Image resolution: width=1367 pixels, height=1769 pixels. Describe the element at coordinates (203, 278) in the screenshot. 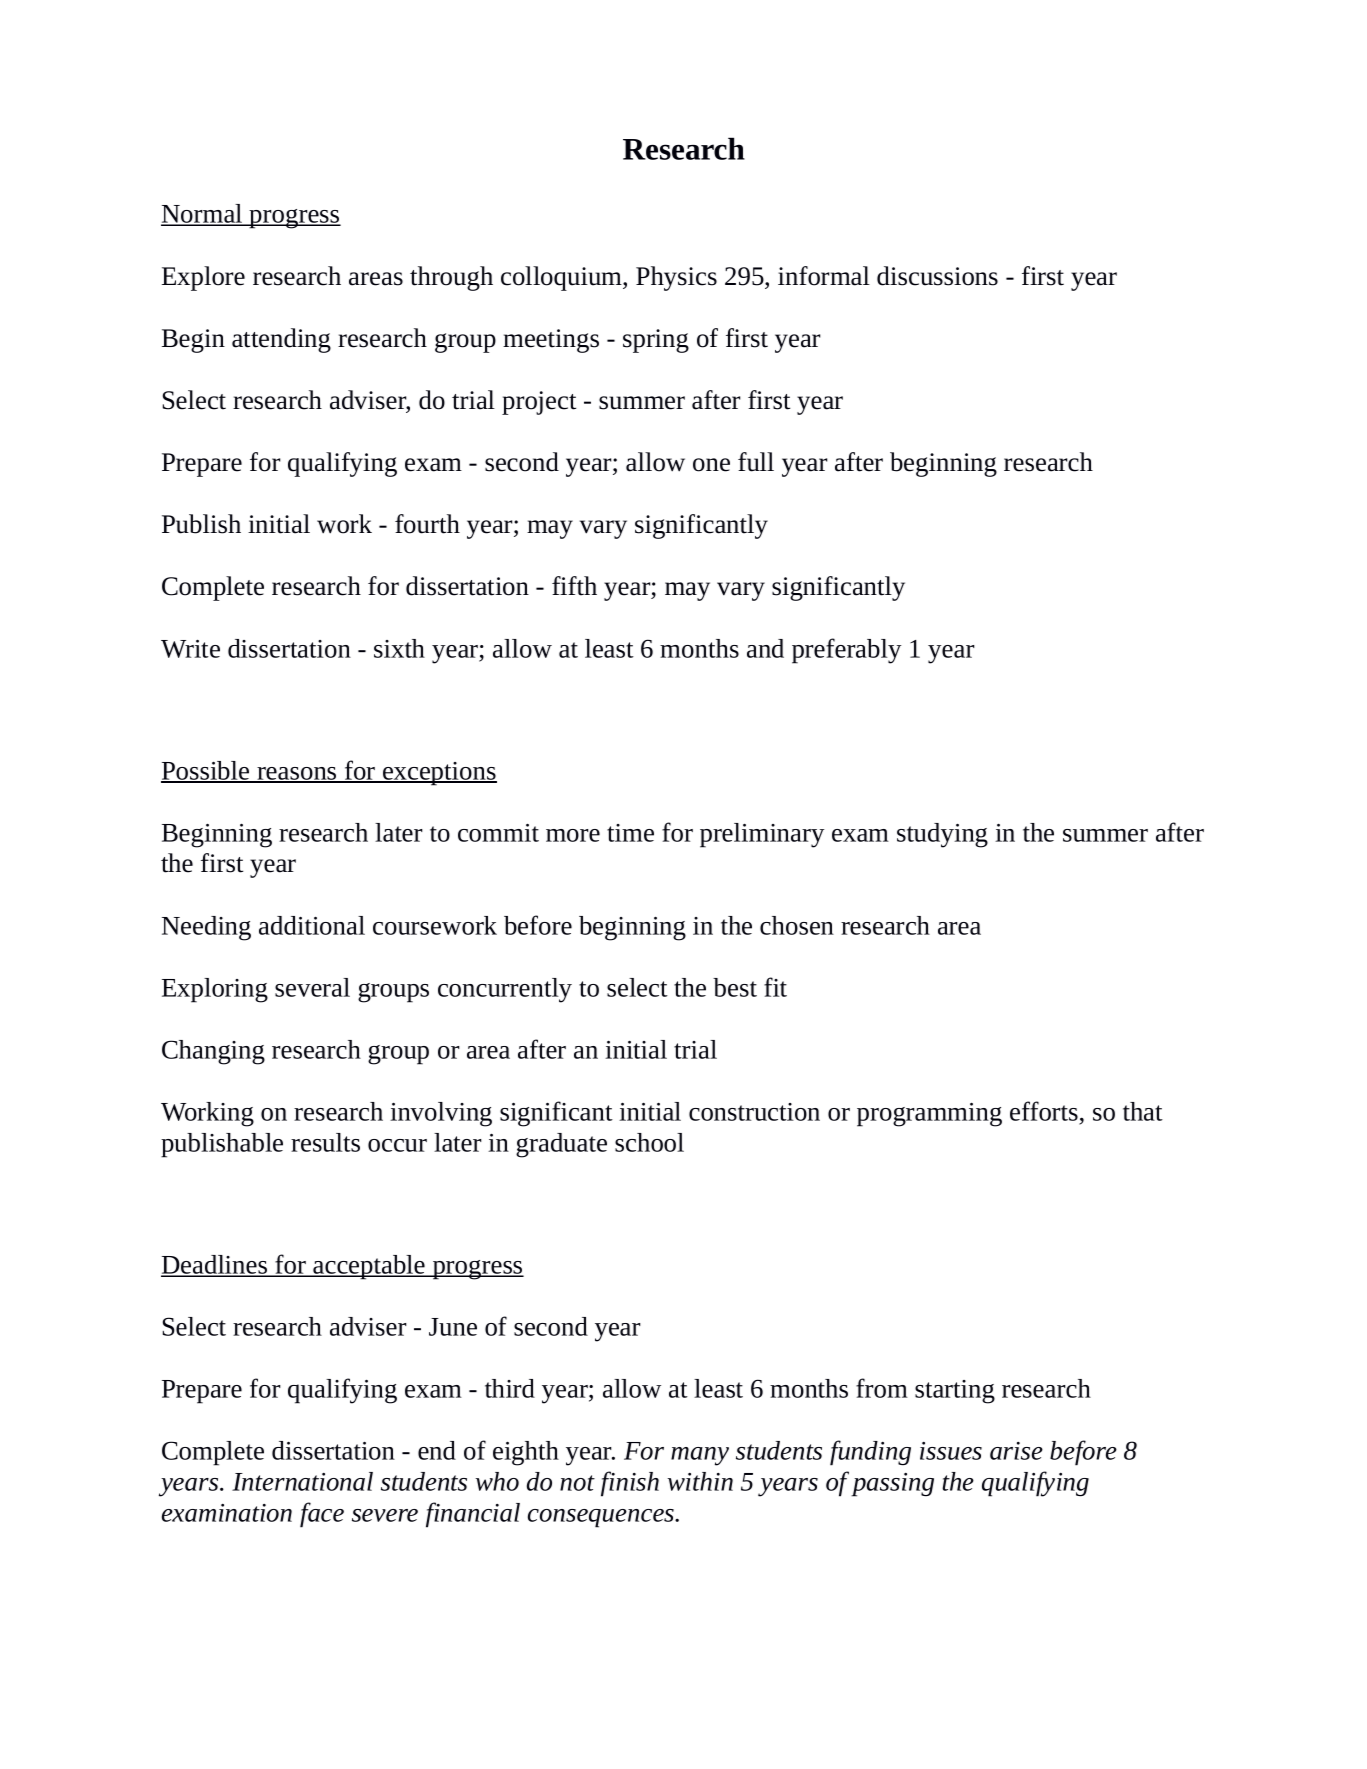

I see `Explore` at that location.
